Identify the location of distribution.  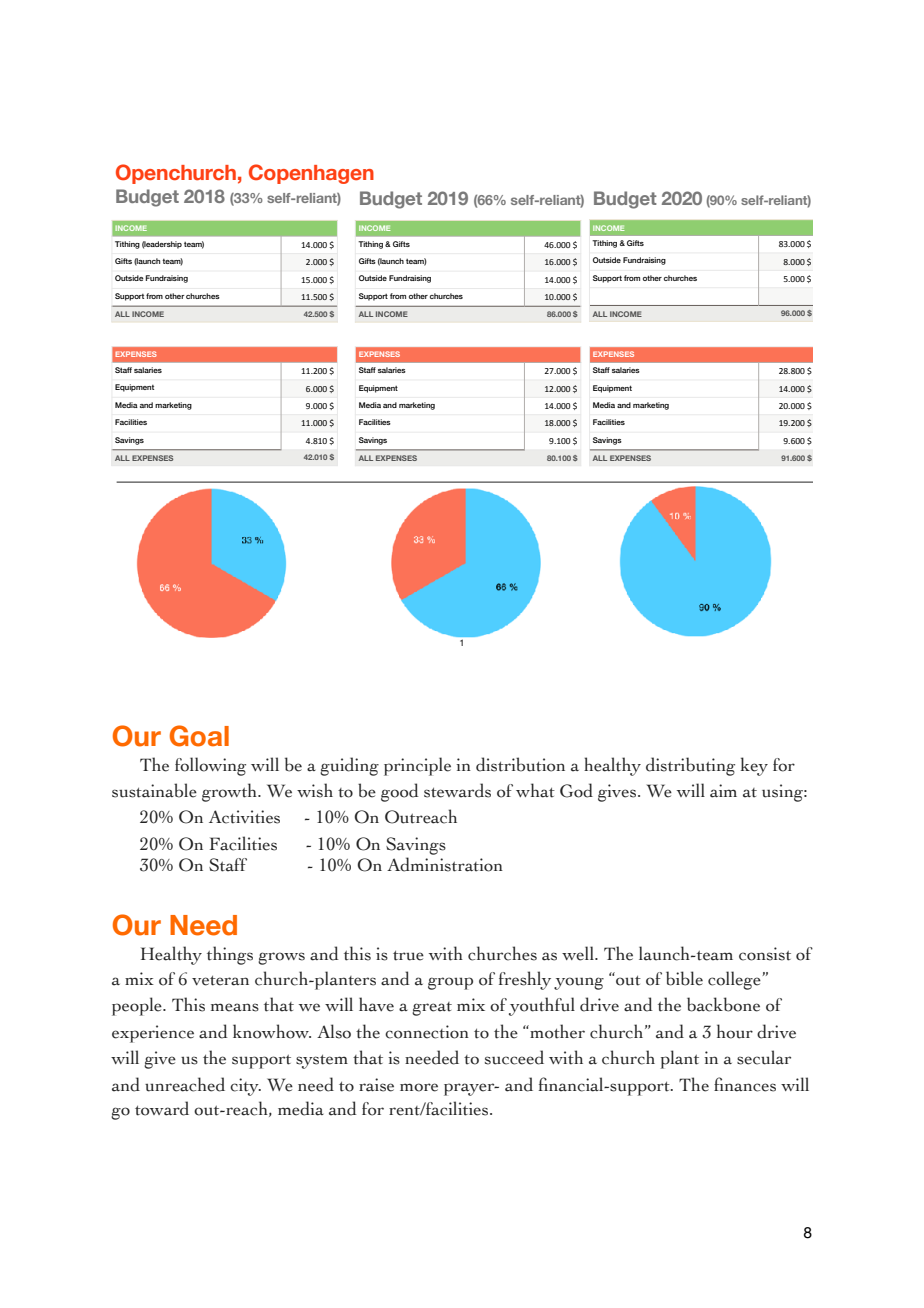
(520, 764).
